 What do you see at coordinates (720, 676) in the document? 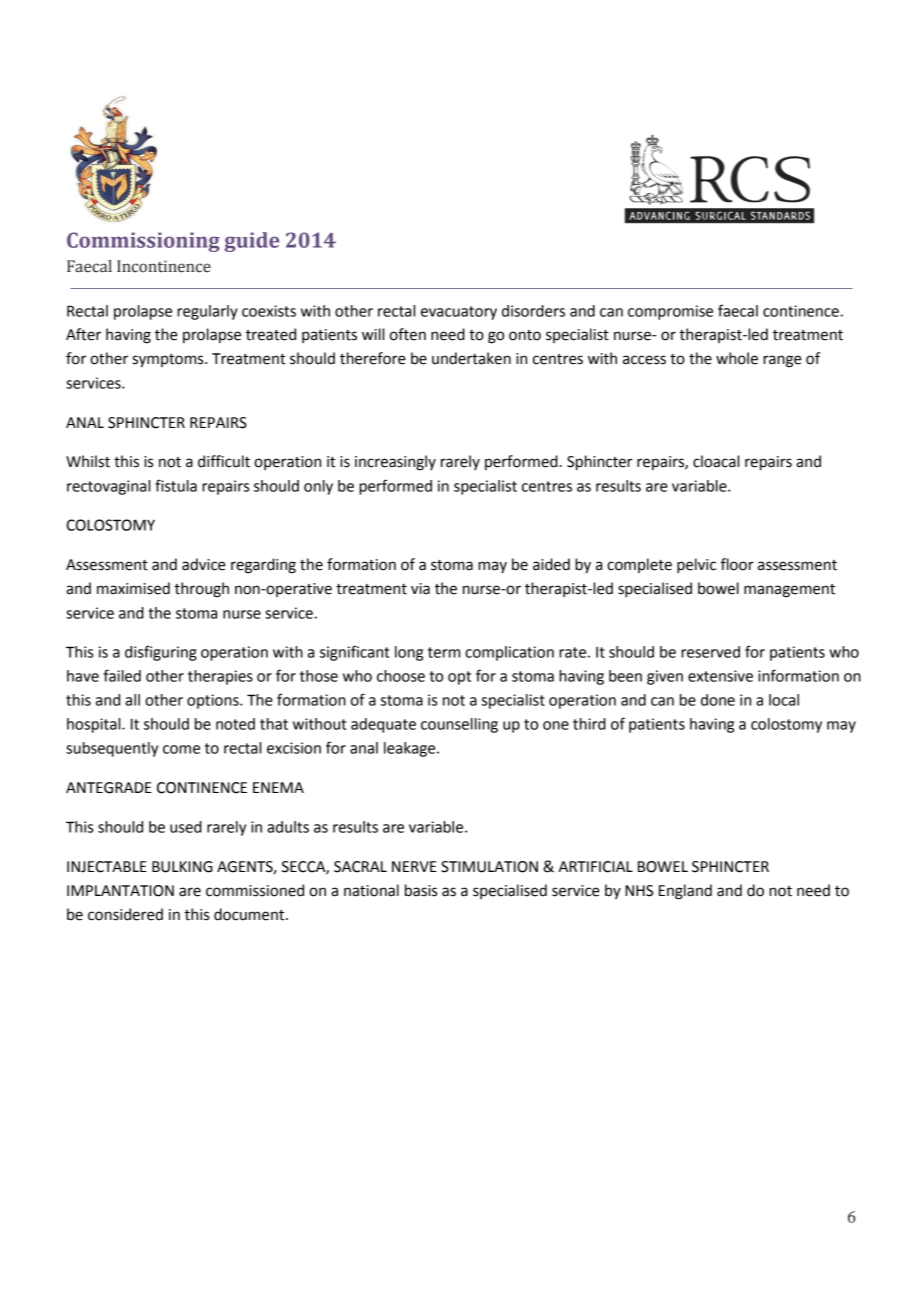
I see `extensive` at bounding box center [720, 676].
